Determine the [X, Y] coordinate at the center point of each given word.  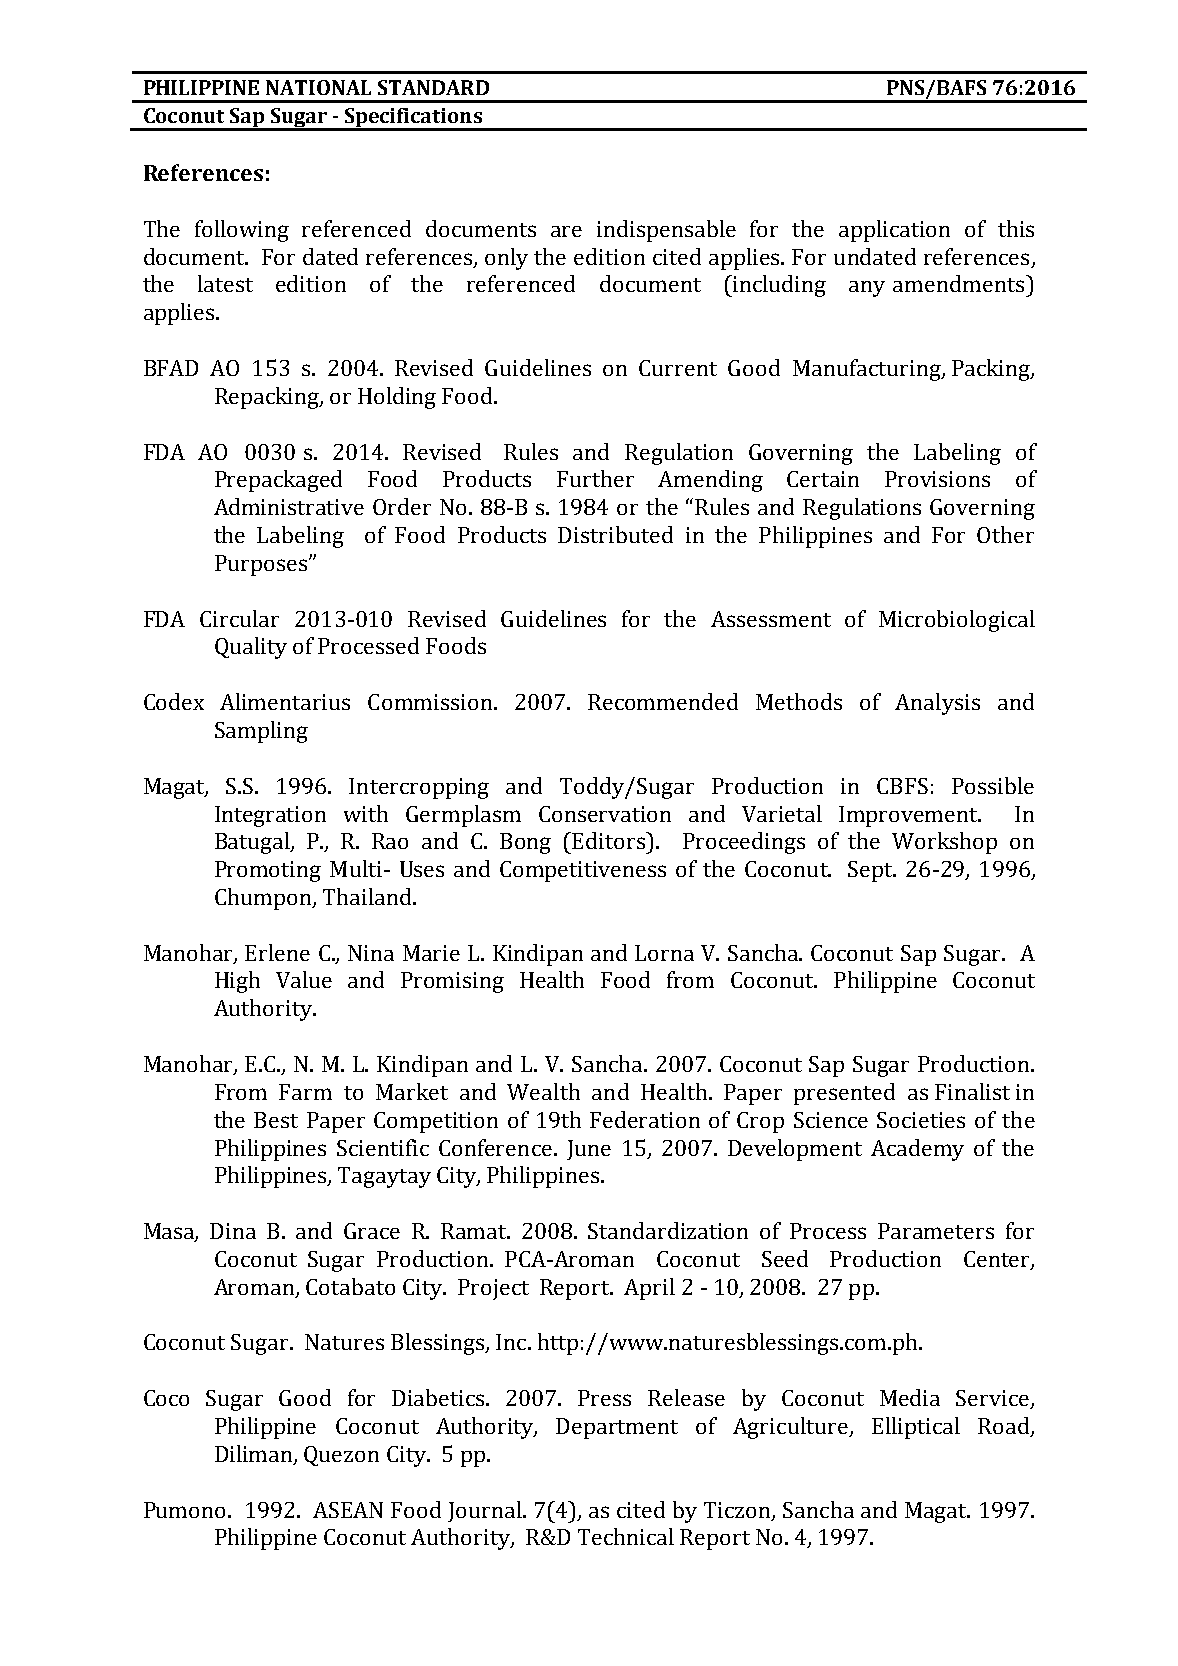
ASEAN [348, 1510]
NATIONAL [318, 87]
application [894, 231]
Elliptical [916, 1428]
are [566, 231]
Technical [626, 1536]
